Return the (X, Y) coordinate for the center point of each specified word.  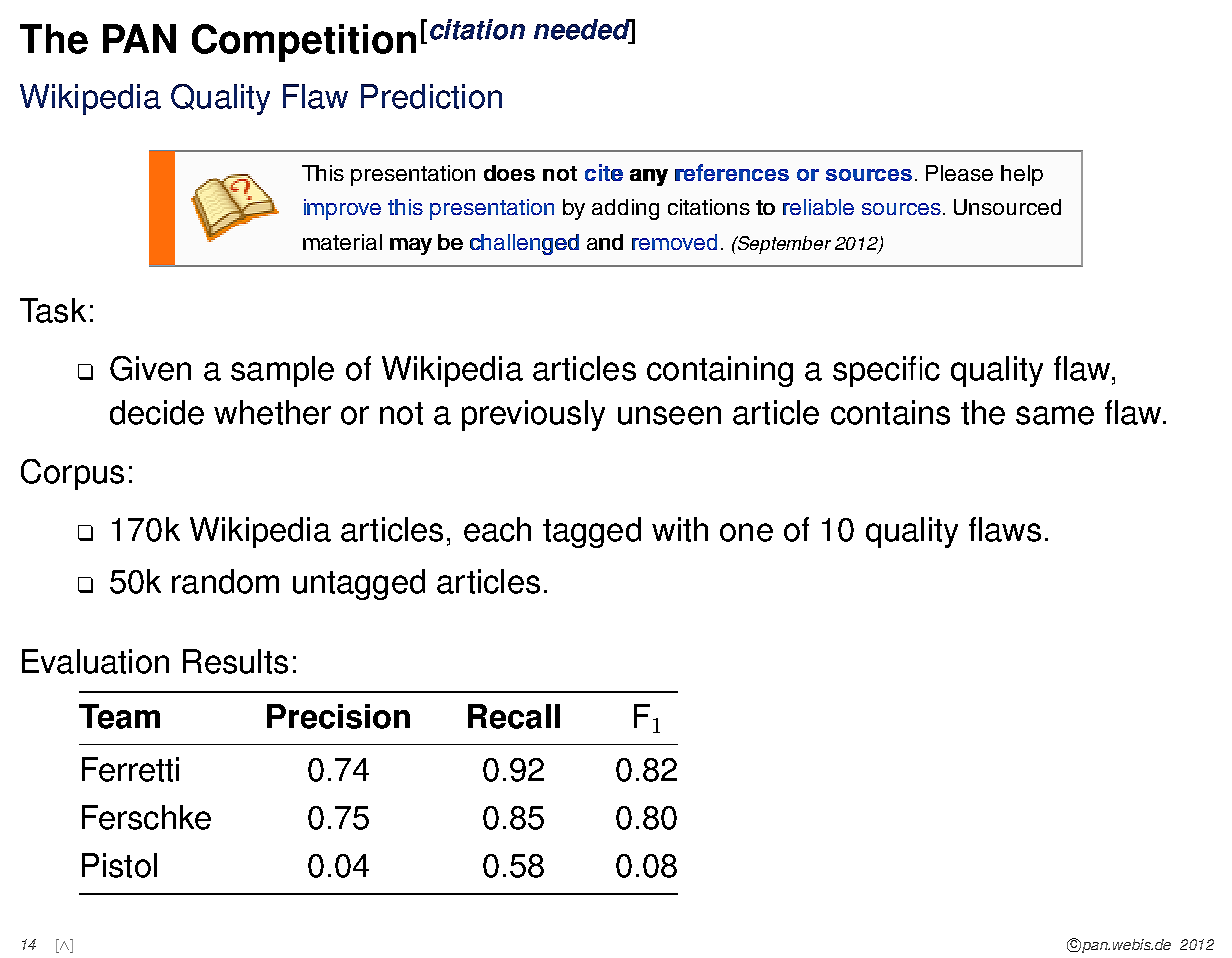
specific (886, 371)
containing (720, 371)
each (497, 529)
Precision (338, 716)
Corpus (72, 474)
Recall (514, 716)
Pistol (119, 865)
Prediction (431, 96)
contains (890, 412)
